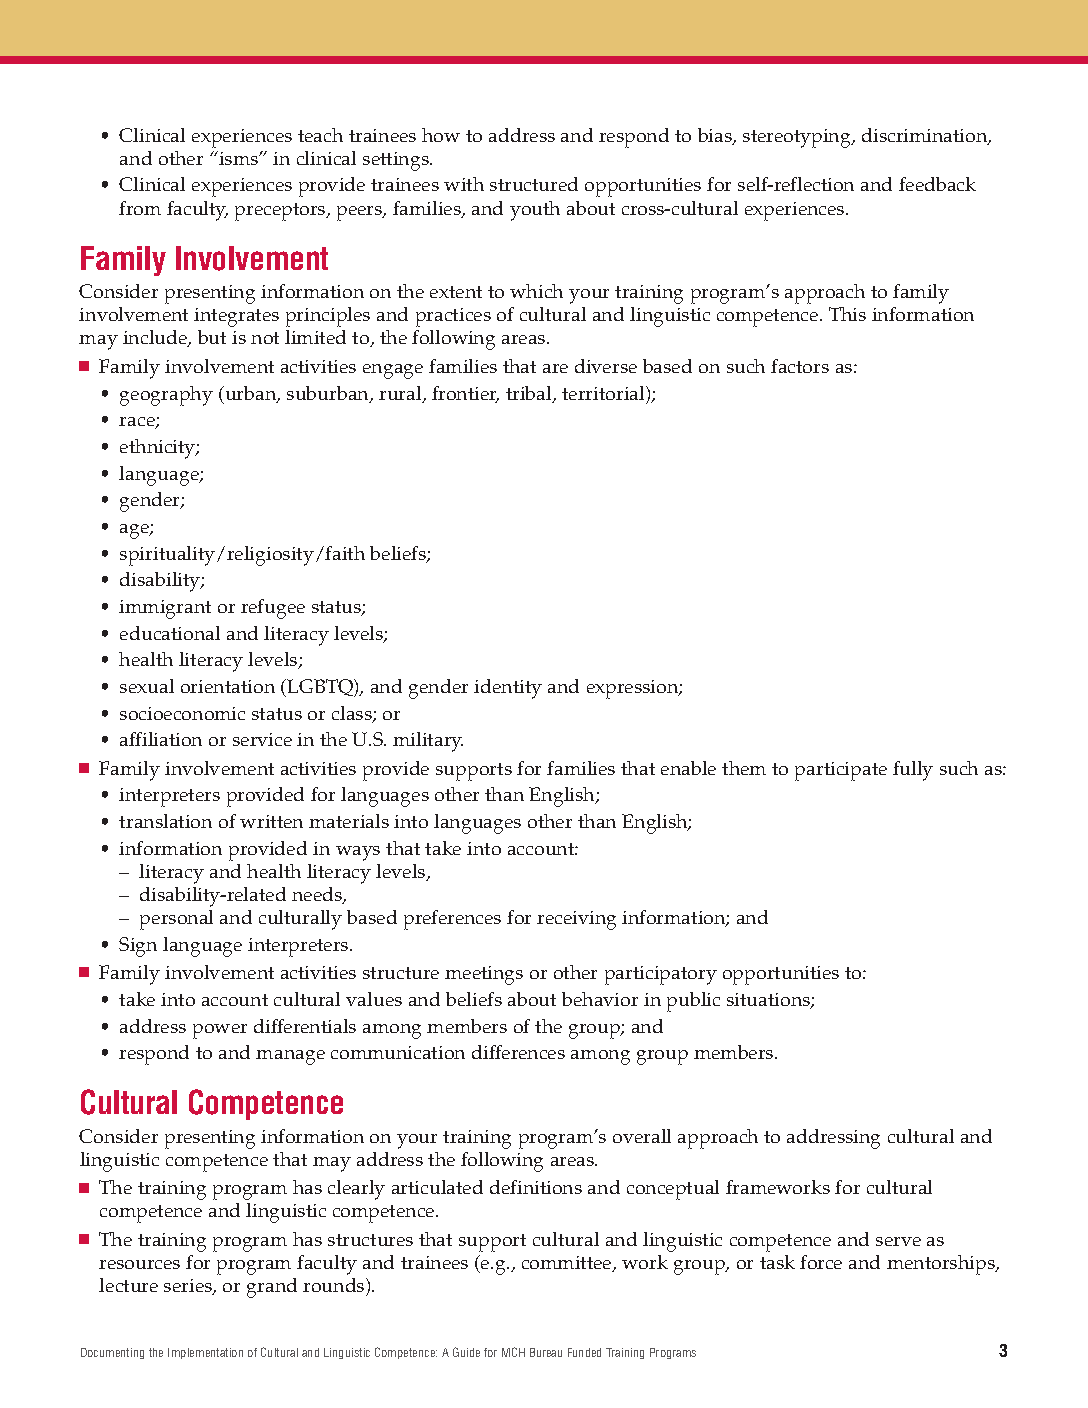  What do you see at coordinates (513, 1352) in the image?
I see `MCH` at bounding box center [513, 1352].
